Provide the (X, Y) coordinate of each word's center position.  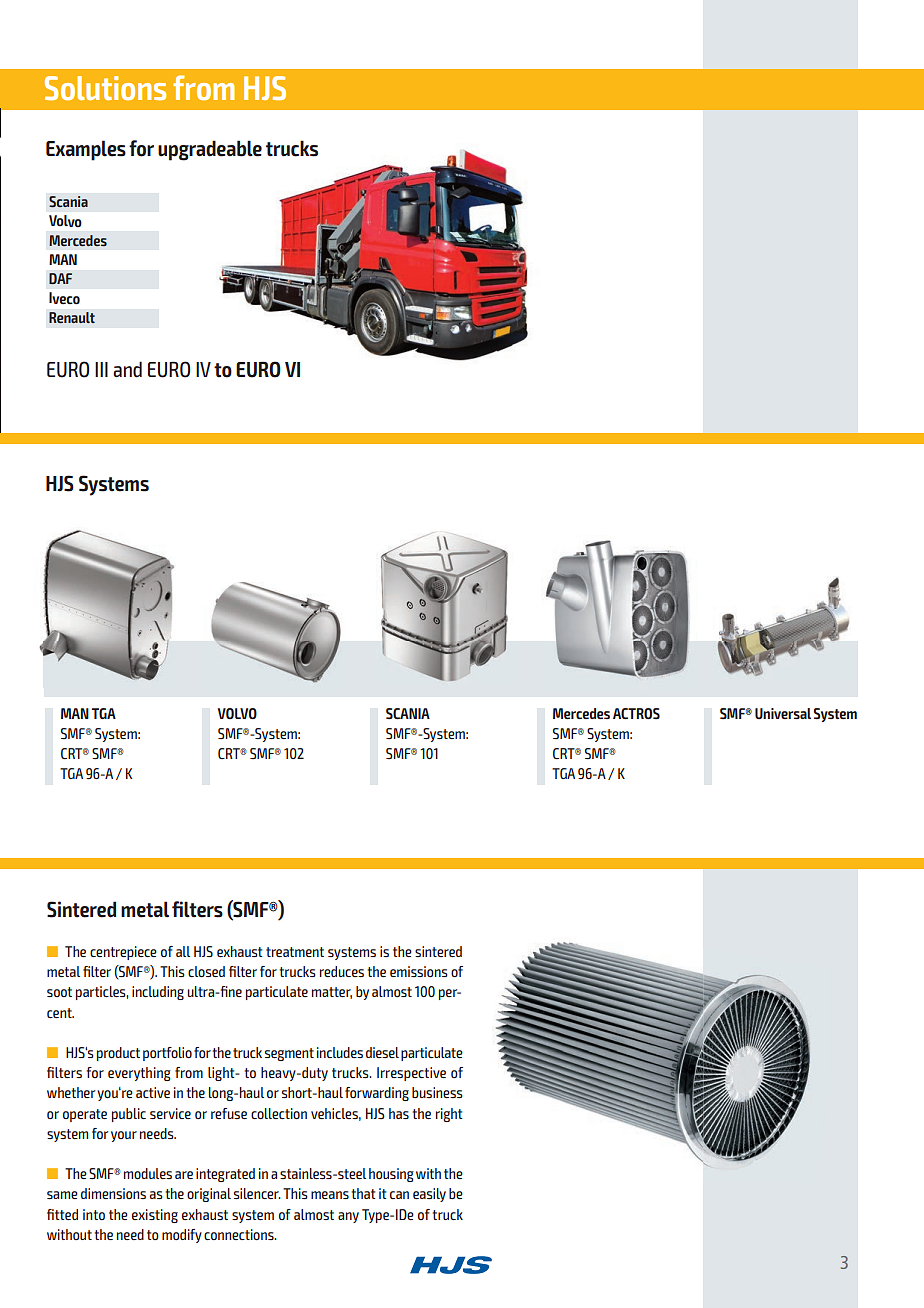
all (183, 951)
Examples (86, 150)
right (449, 1115)
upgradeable (210, 150)
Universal (783, 713)
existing (155, 1216)
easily (429, 1195)
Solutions (105, 88)
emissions (419, 971)
